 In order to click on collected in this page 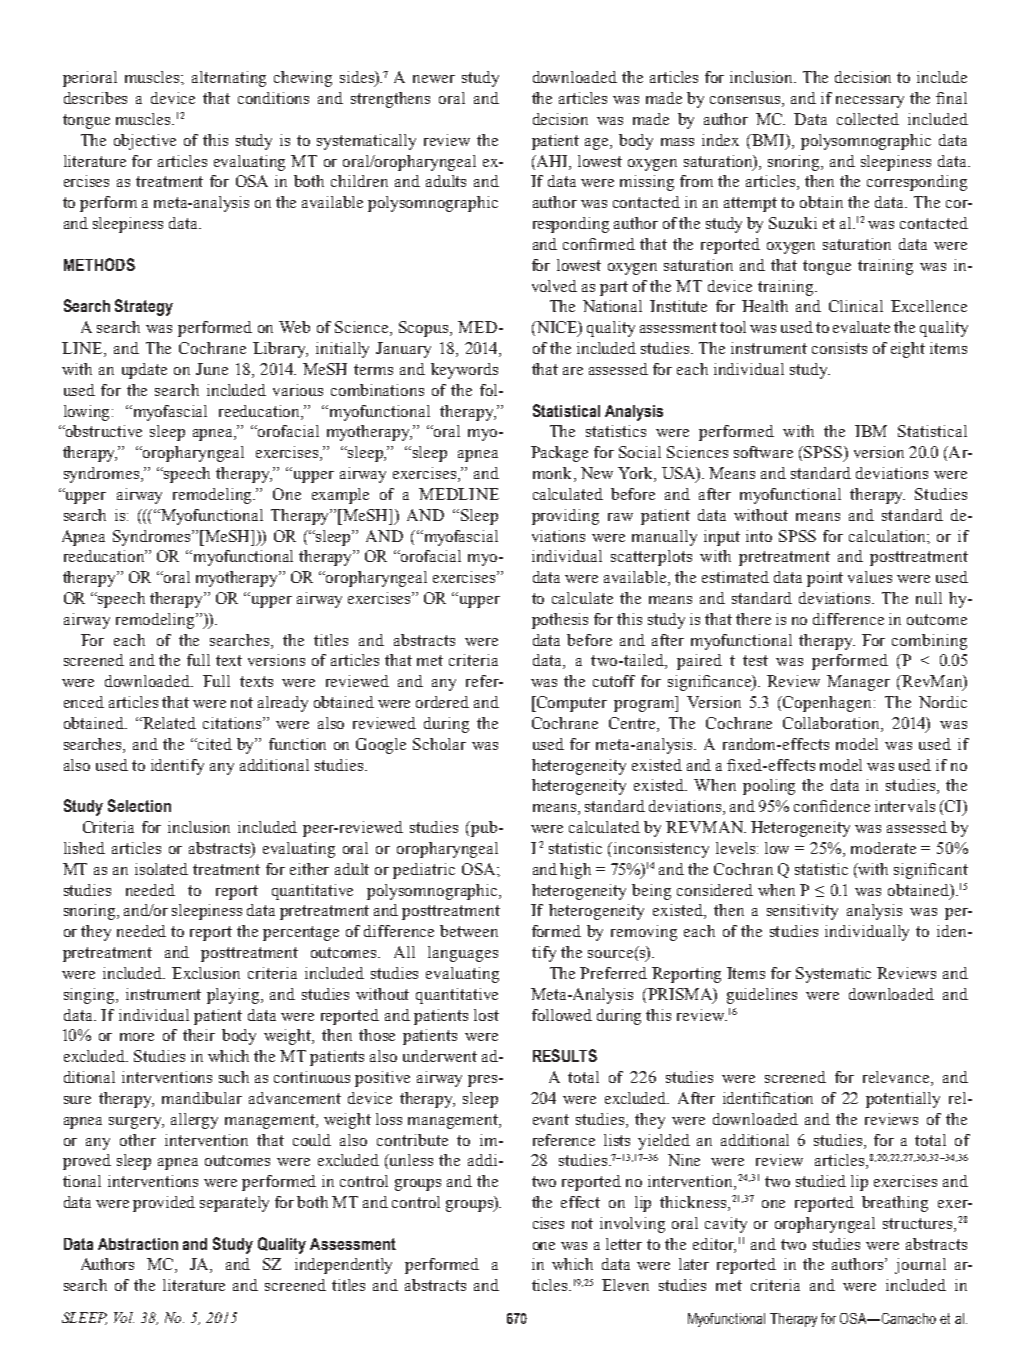, I will do `click(868, 119)`.
